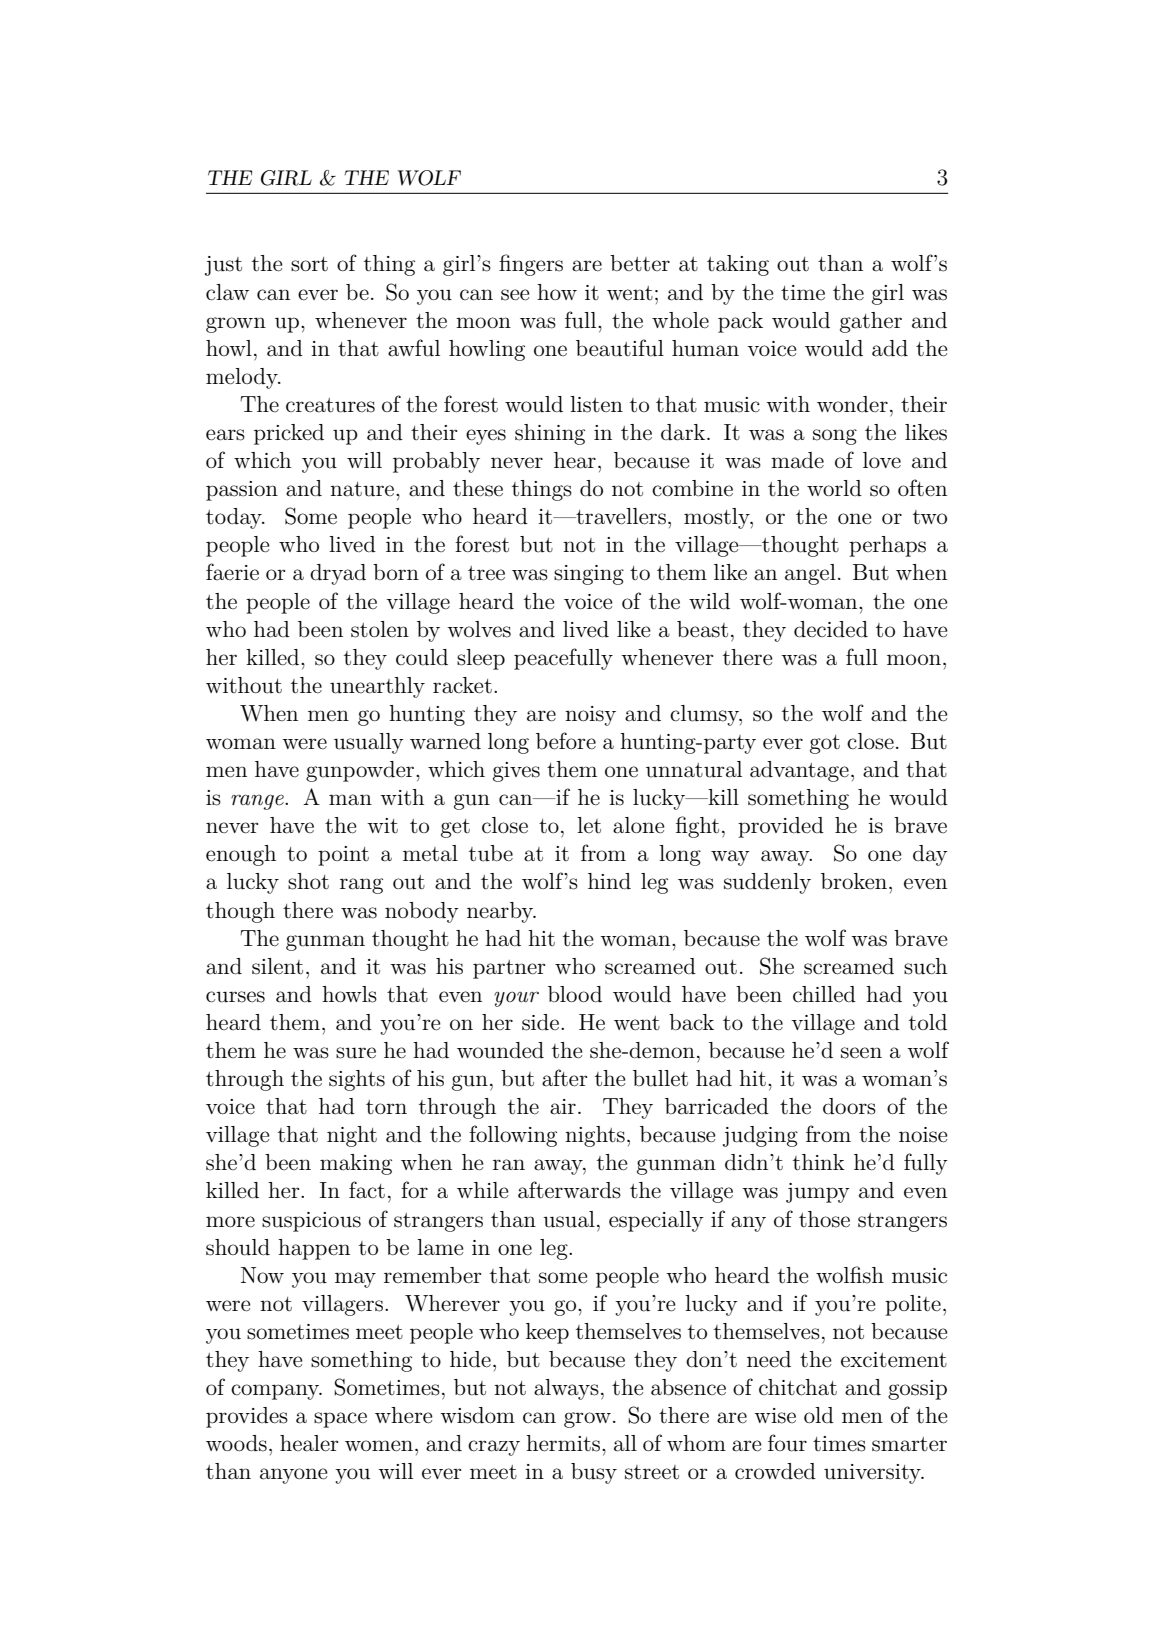 The width and height of the page is (1158, 1637). Describe the element at coordinates (309, 1443) in the page. I see `healer` at that location.
